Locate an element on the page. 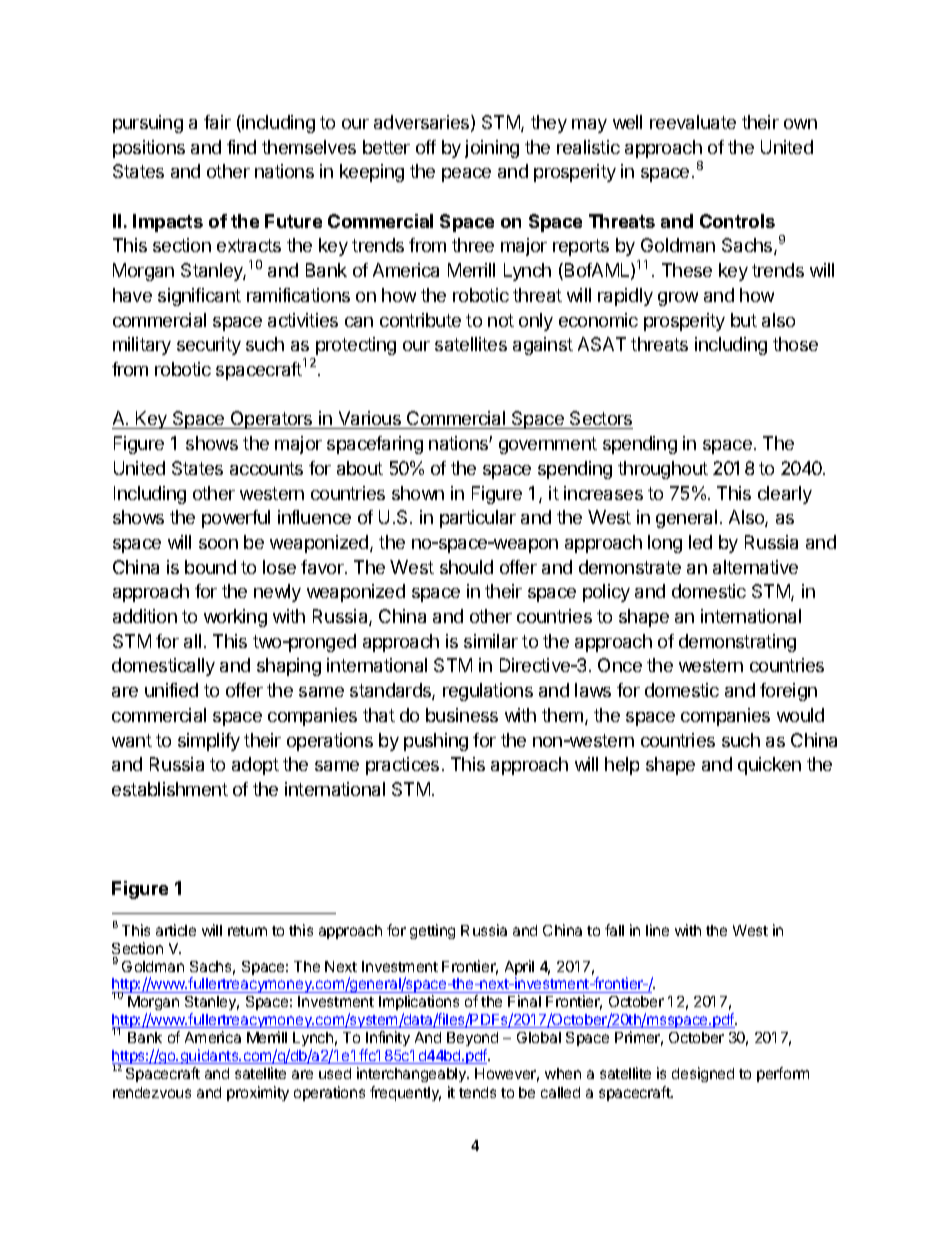 Image resolution: width=952 pixels, height=1233 pixels. find is located at coordinates (241, 147).
